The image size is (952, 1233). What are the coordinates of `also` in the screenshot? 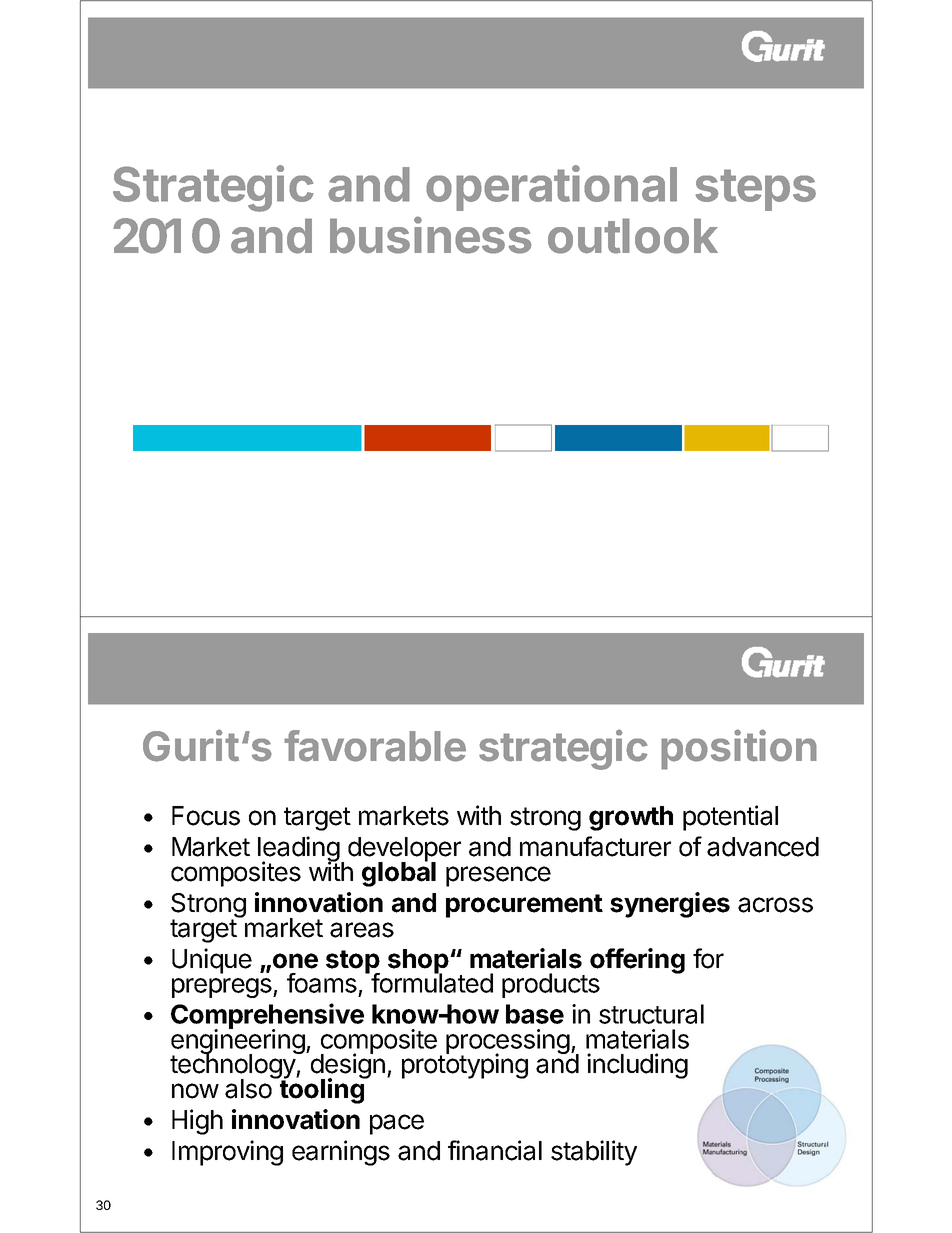 It's located at (249, 1088).
